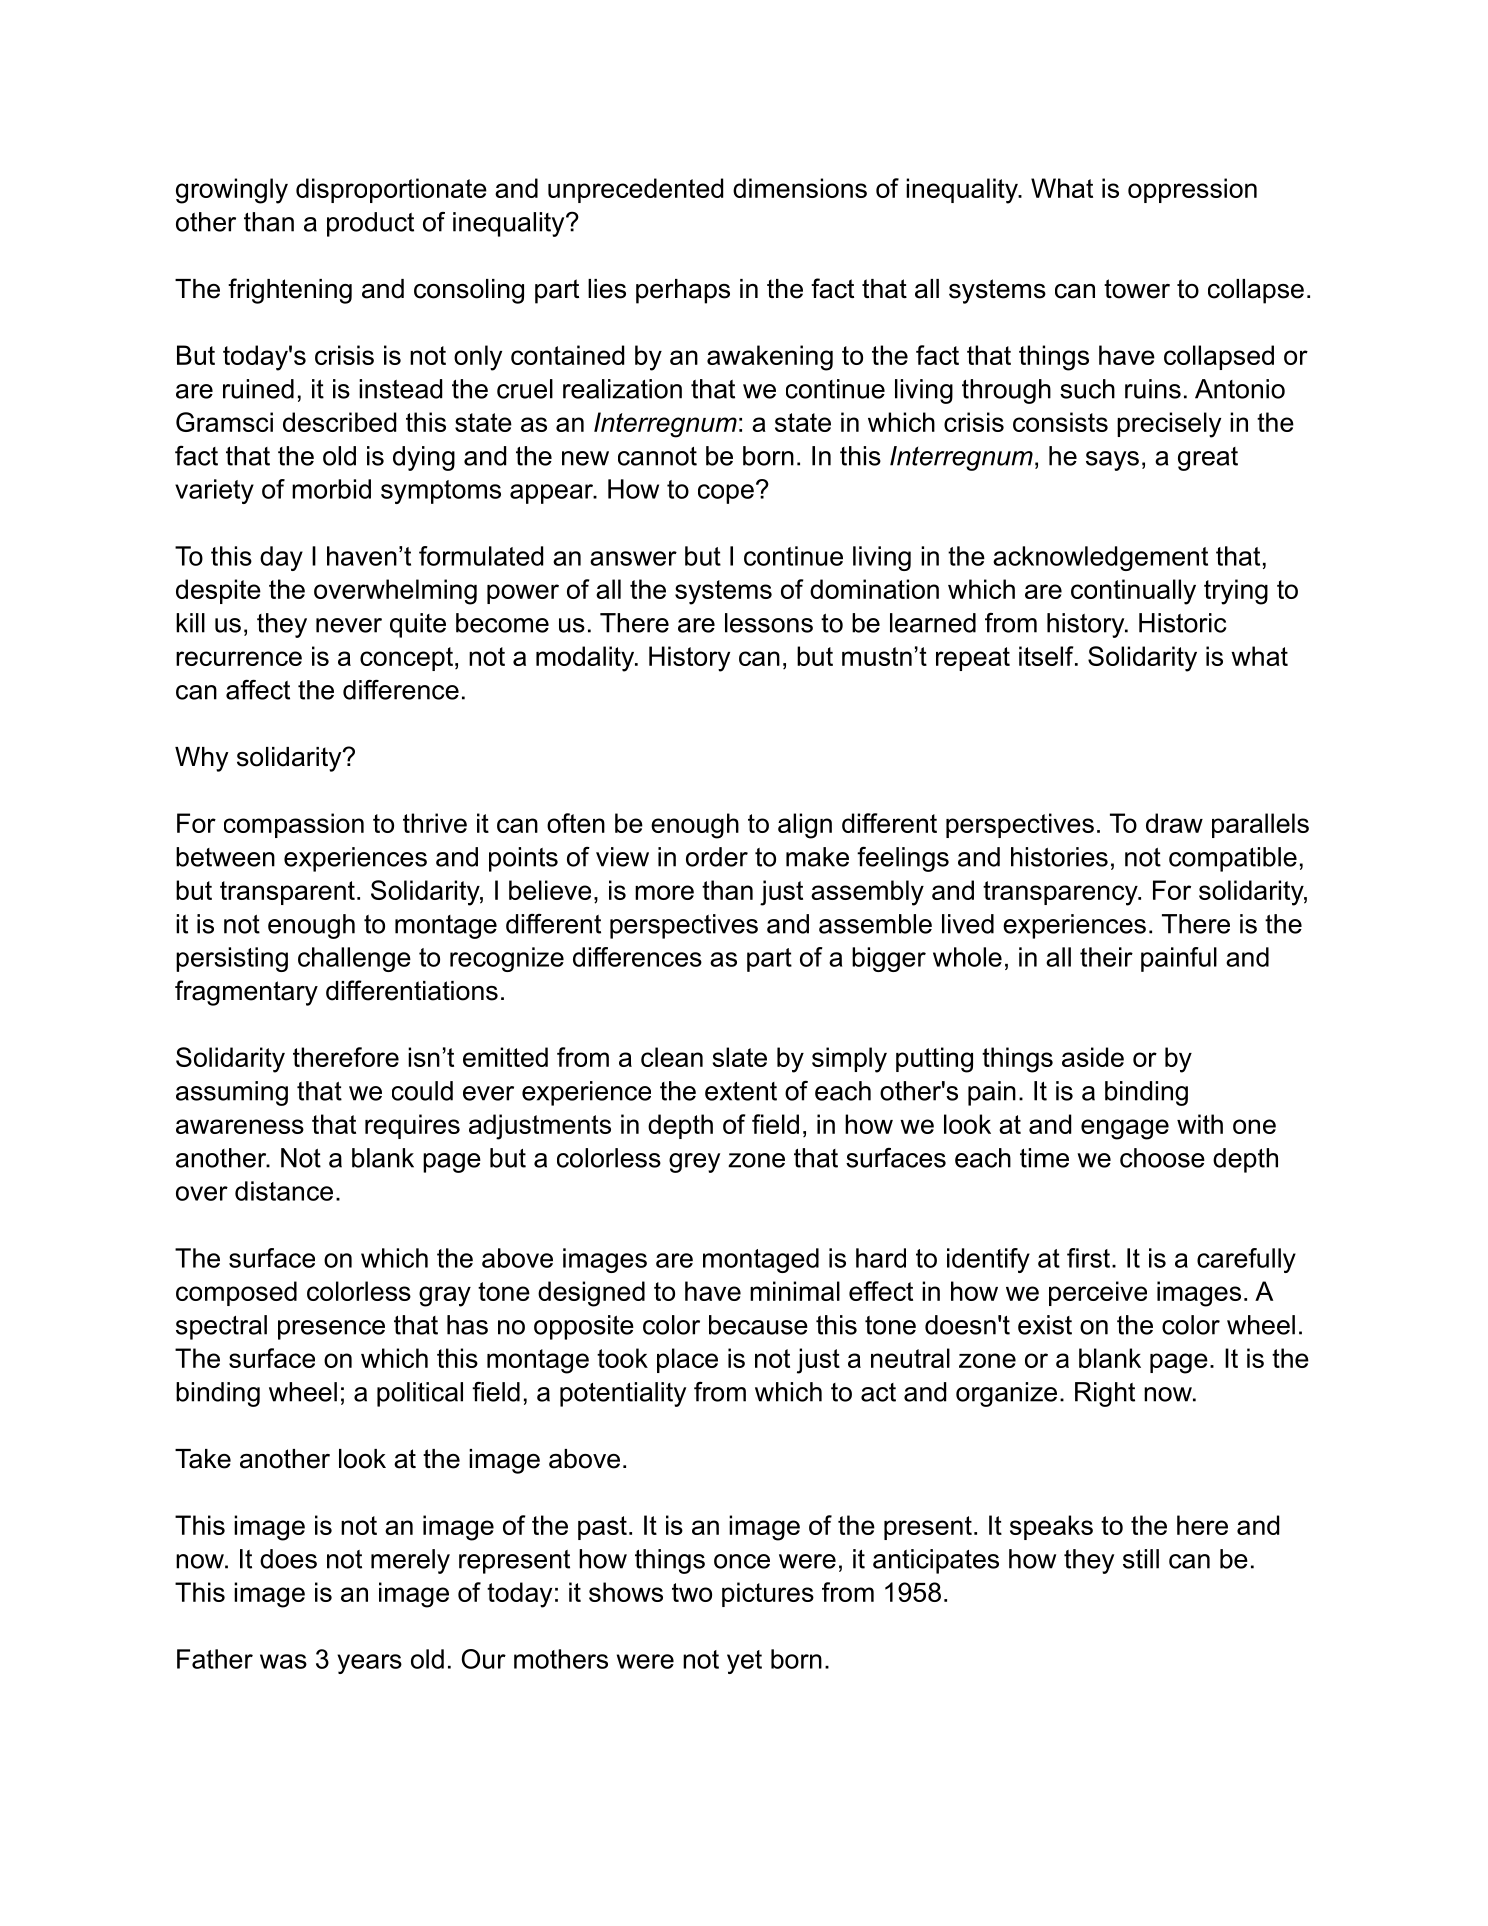  Describe the element at coordinates (331, 1330) in the screenshot. I see `presence` at that location.
